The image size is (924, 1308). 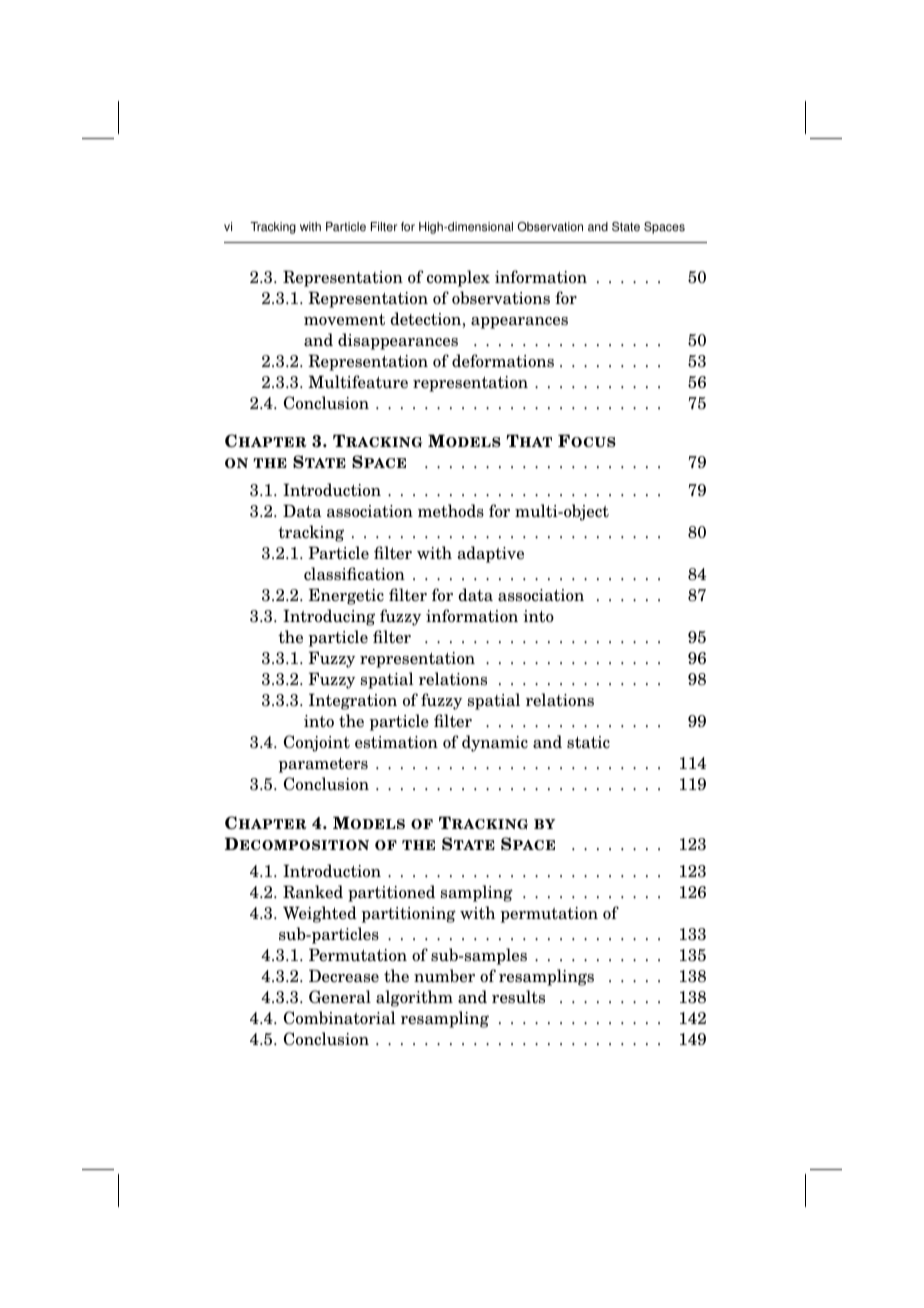 What do you see at coordinates (503, 361) in the image?
I see `deformations` at bounding box center [503, 361].
